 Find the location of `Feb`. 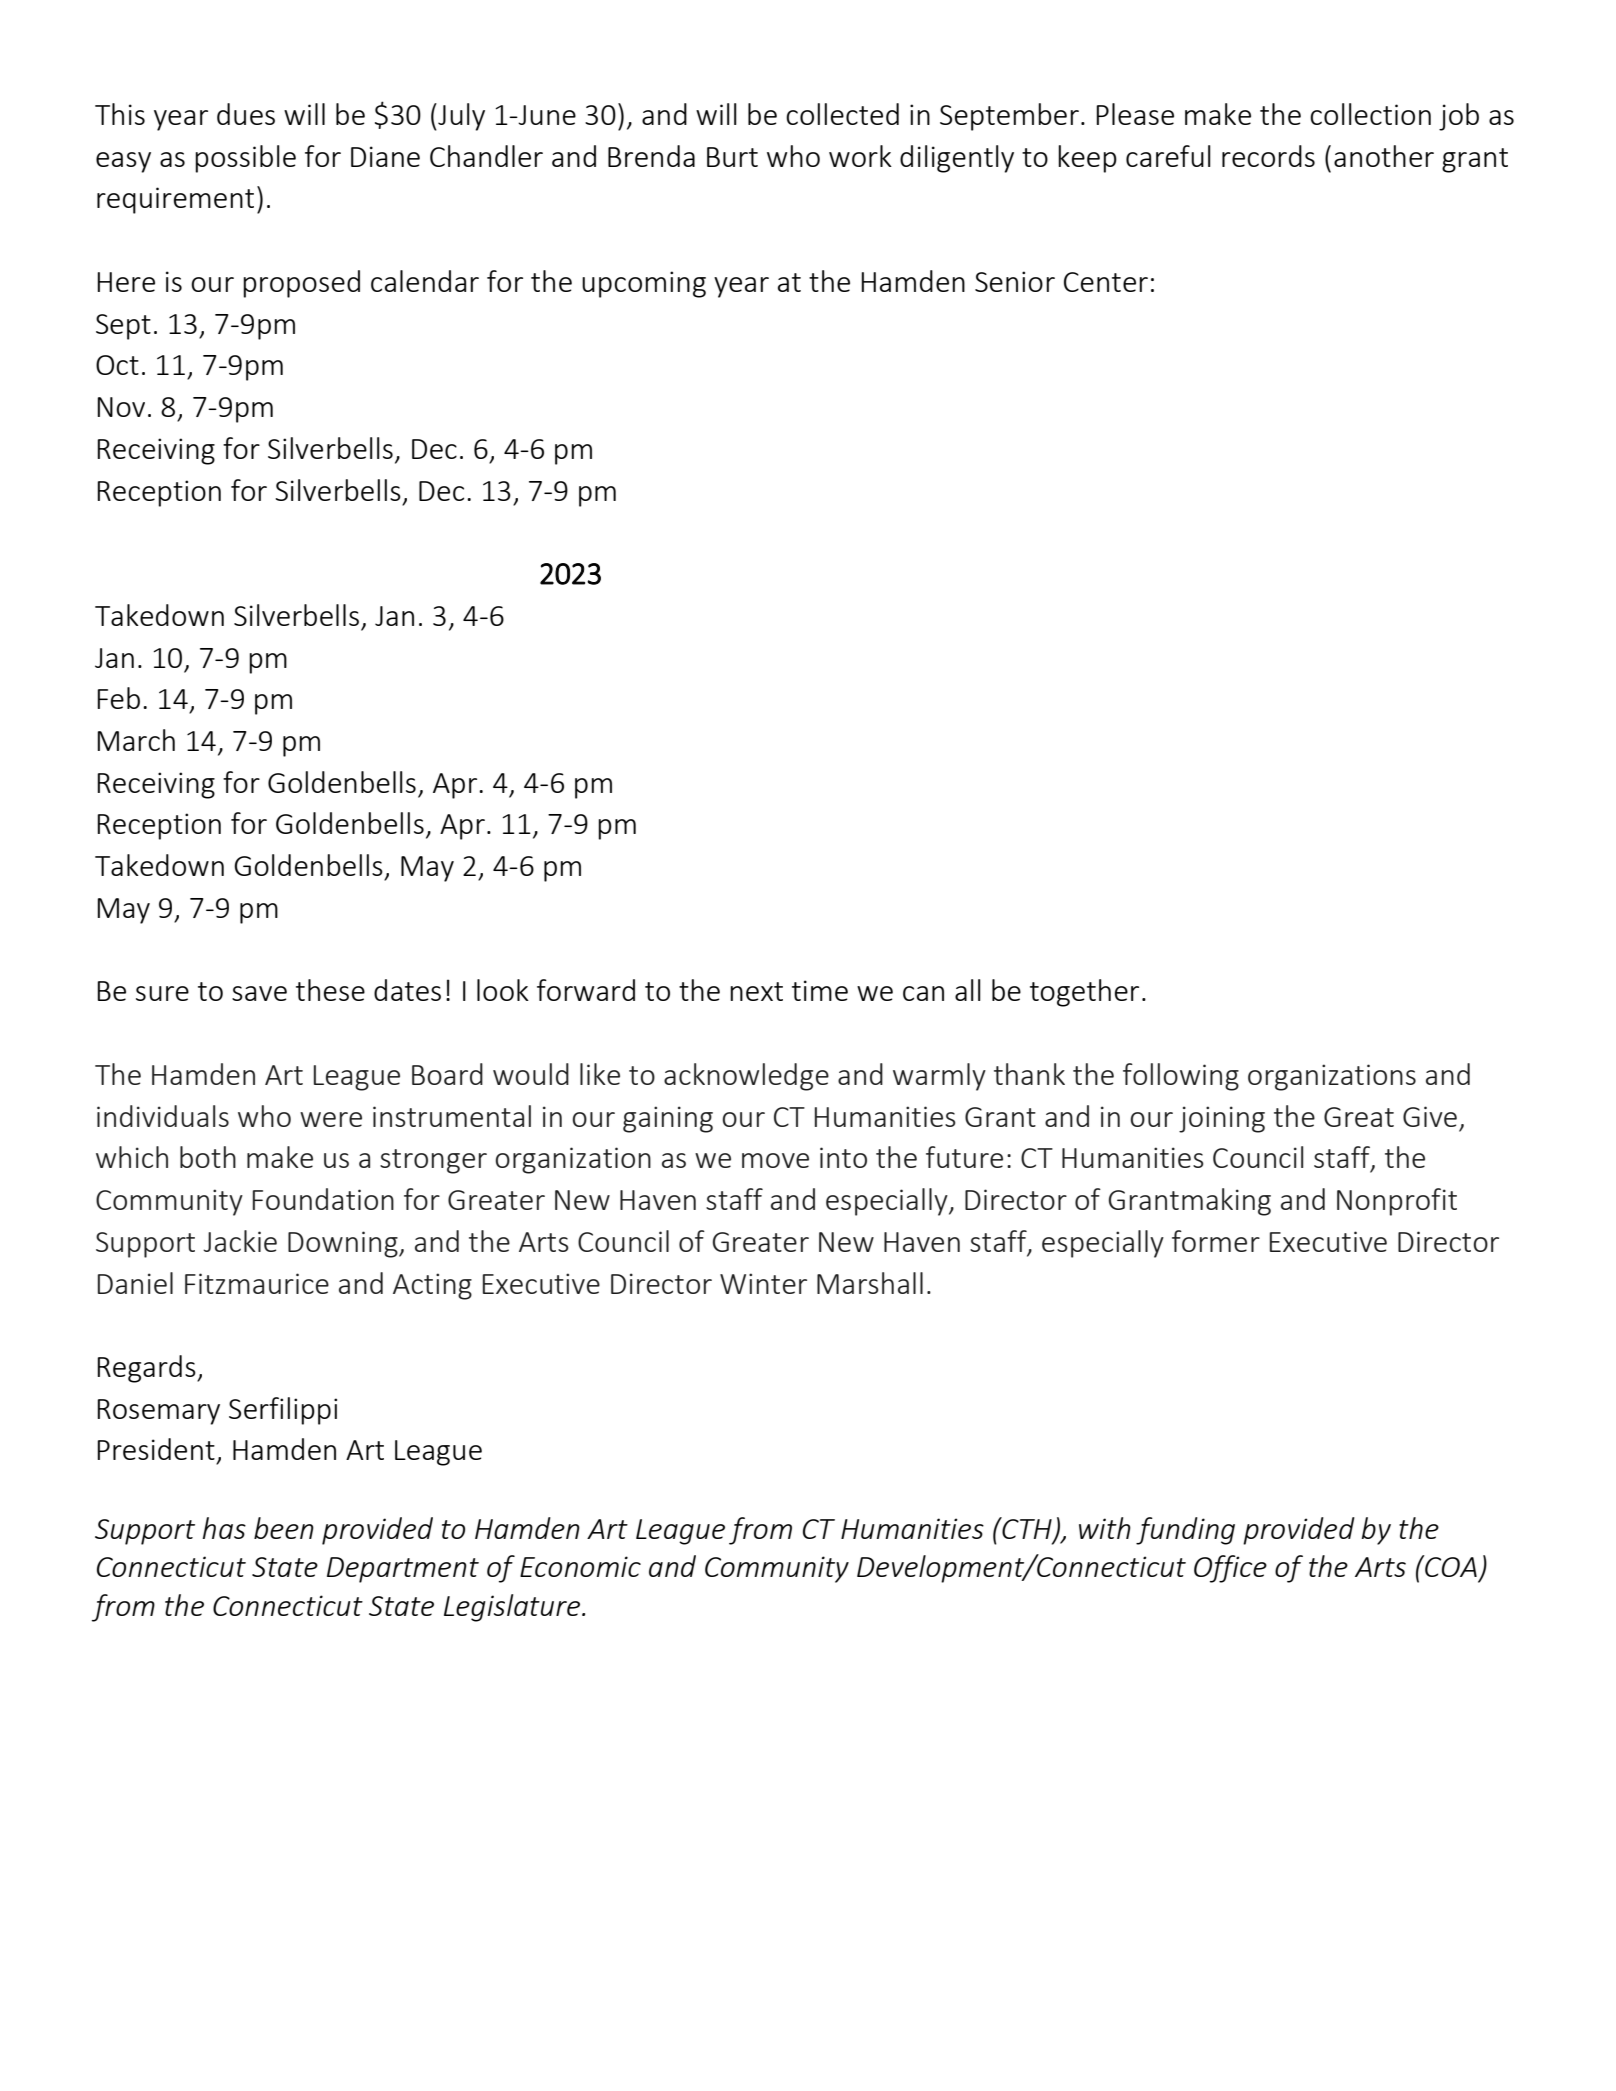

Feb is located at coordinates (118, 698).
